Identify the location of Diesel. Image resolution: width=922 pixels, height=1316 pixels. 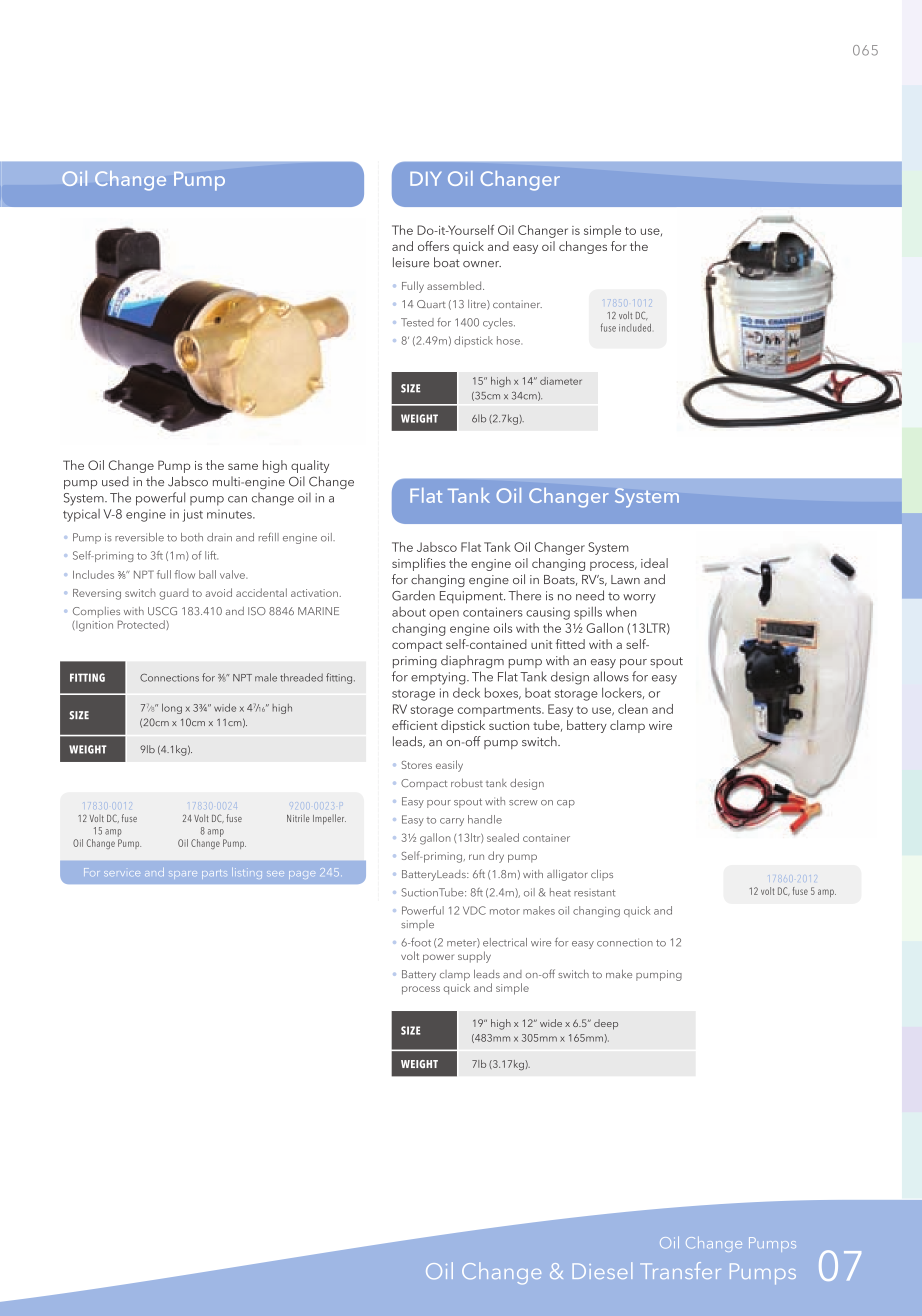
(602, 1270).
